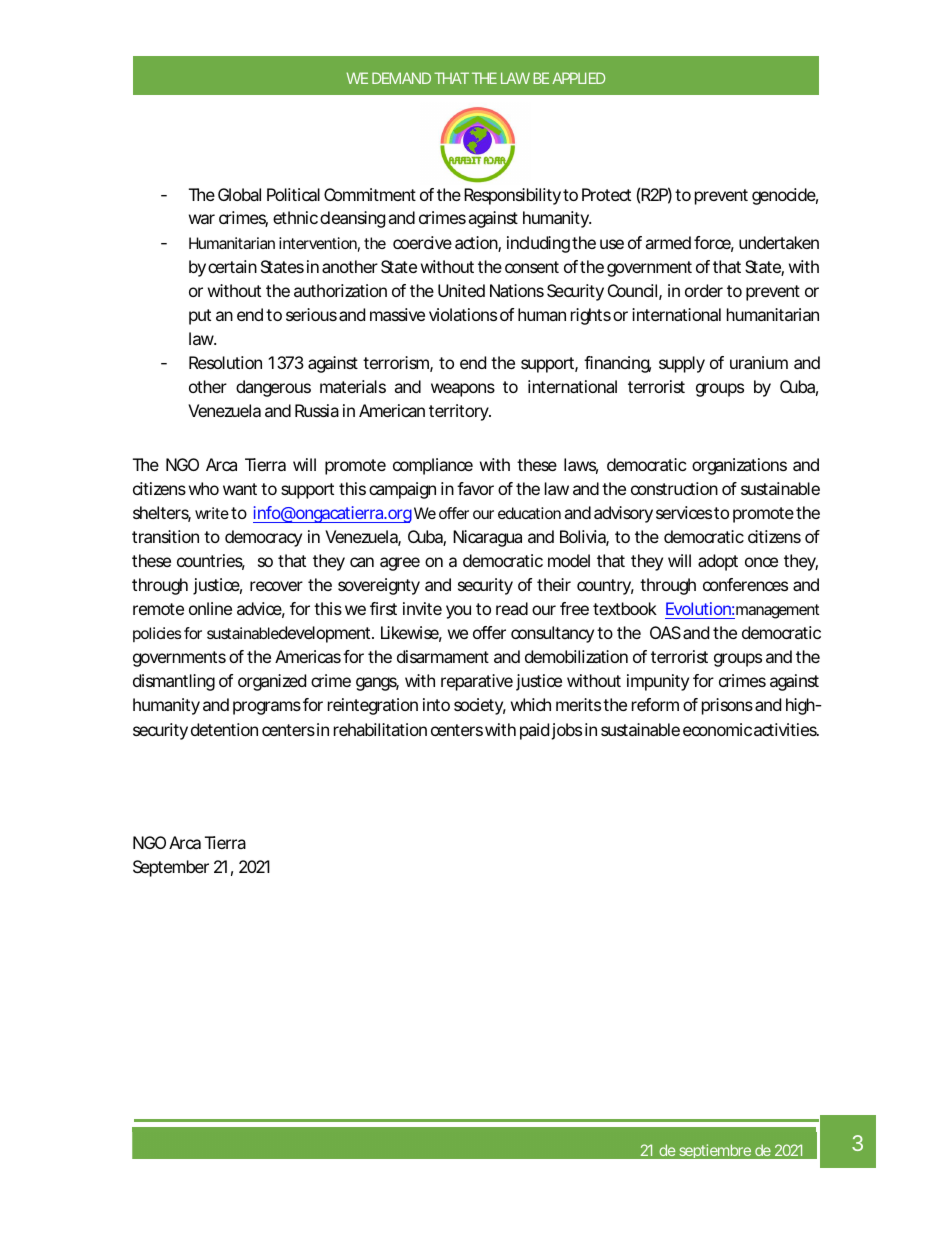 The image size is (952, 1233). What do you see at coordinates (239, 194) in the document?
I see `Global` at bounding box center [239, 194].
